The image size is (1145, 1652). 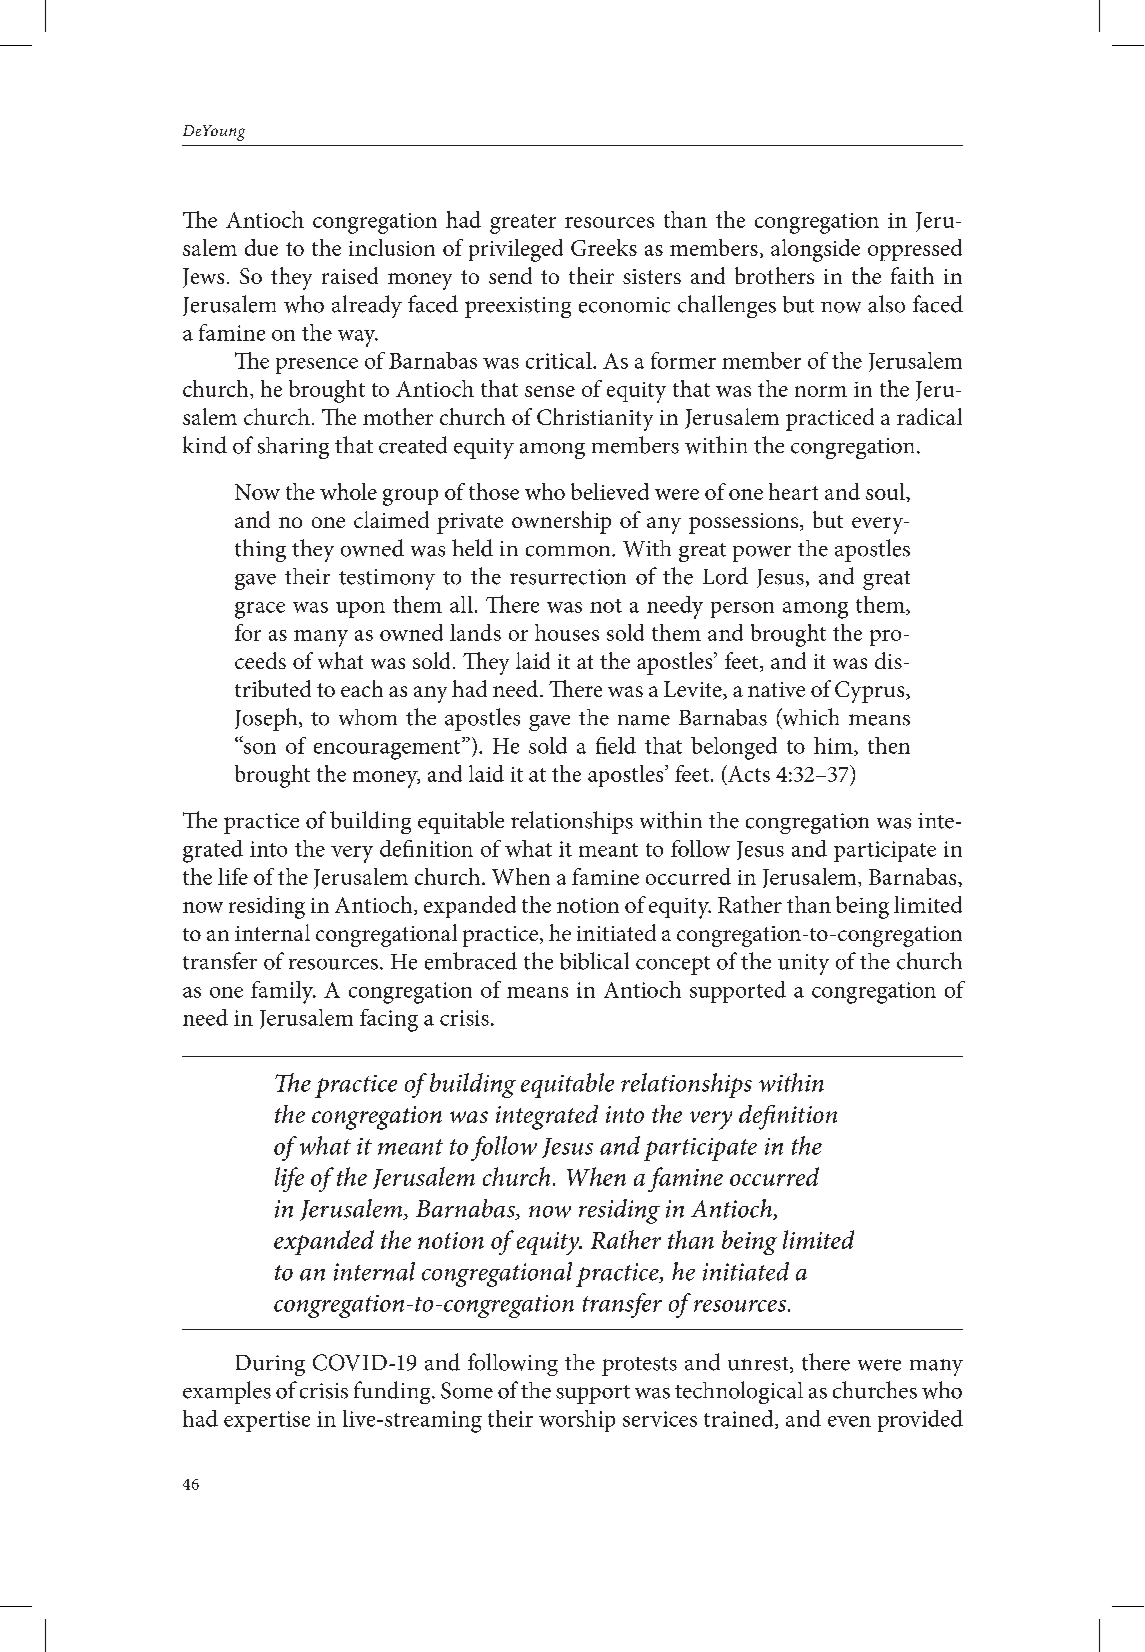 I want to click on Joseph, so click(x=267, y=719).
